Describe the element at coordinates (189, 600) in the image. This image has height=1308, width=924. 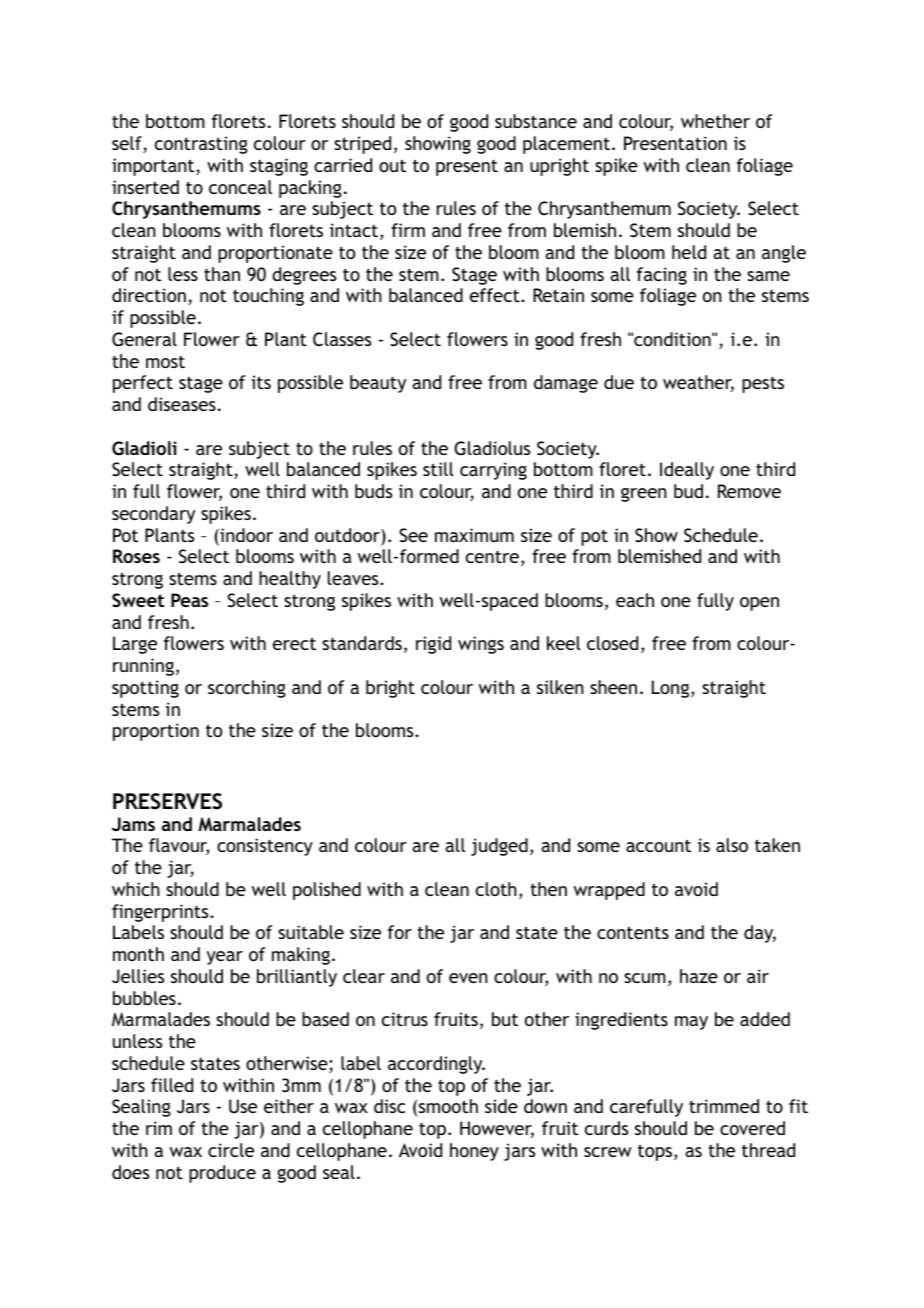
I see `Peas` at that location.
